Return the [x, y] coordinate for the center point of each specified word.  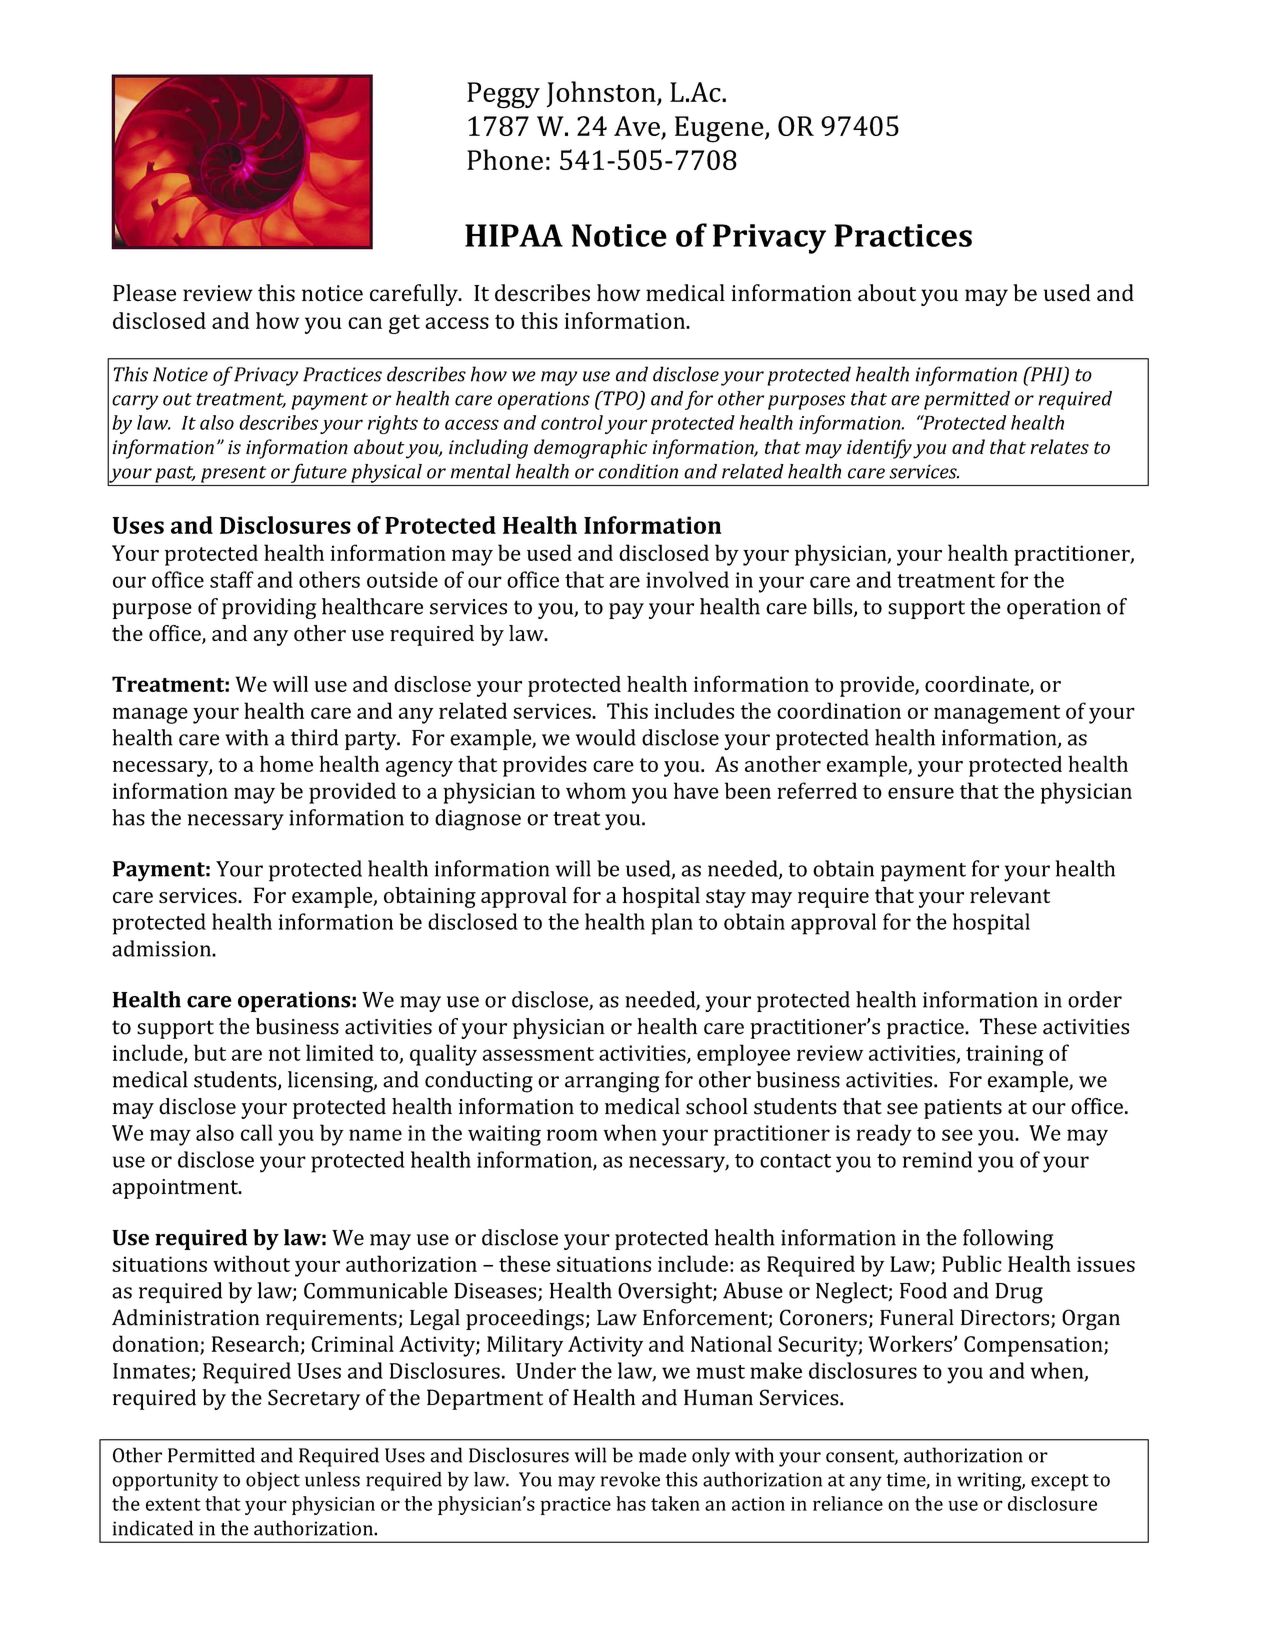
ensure [921, 793]
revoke [630, 1479]
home [286, 763]
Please [144, 293]
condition [638, 471]
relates [1059, 446]
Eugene [720, 129]
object [273, 1481]
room [572, 1135]
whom [596, 790]
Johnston [602, 94]
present [233, 474]
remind [937, 1159]
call [257, 1132]
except [1060, 1482]
